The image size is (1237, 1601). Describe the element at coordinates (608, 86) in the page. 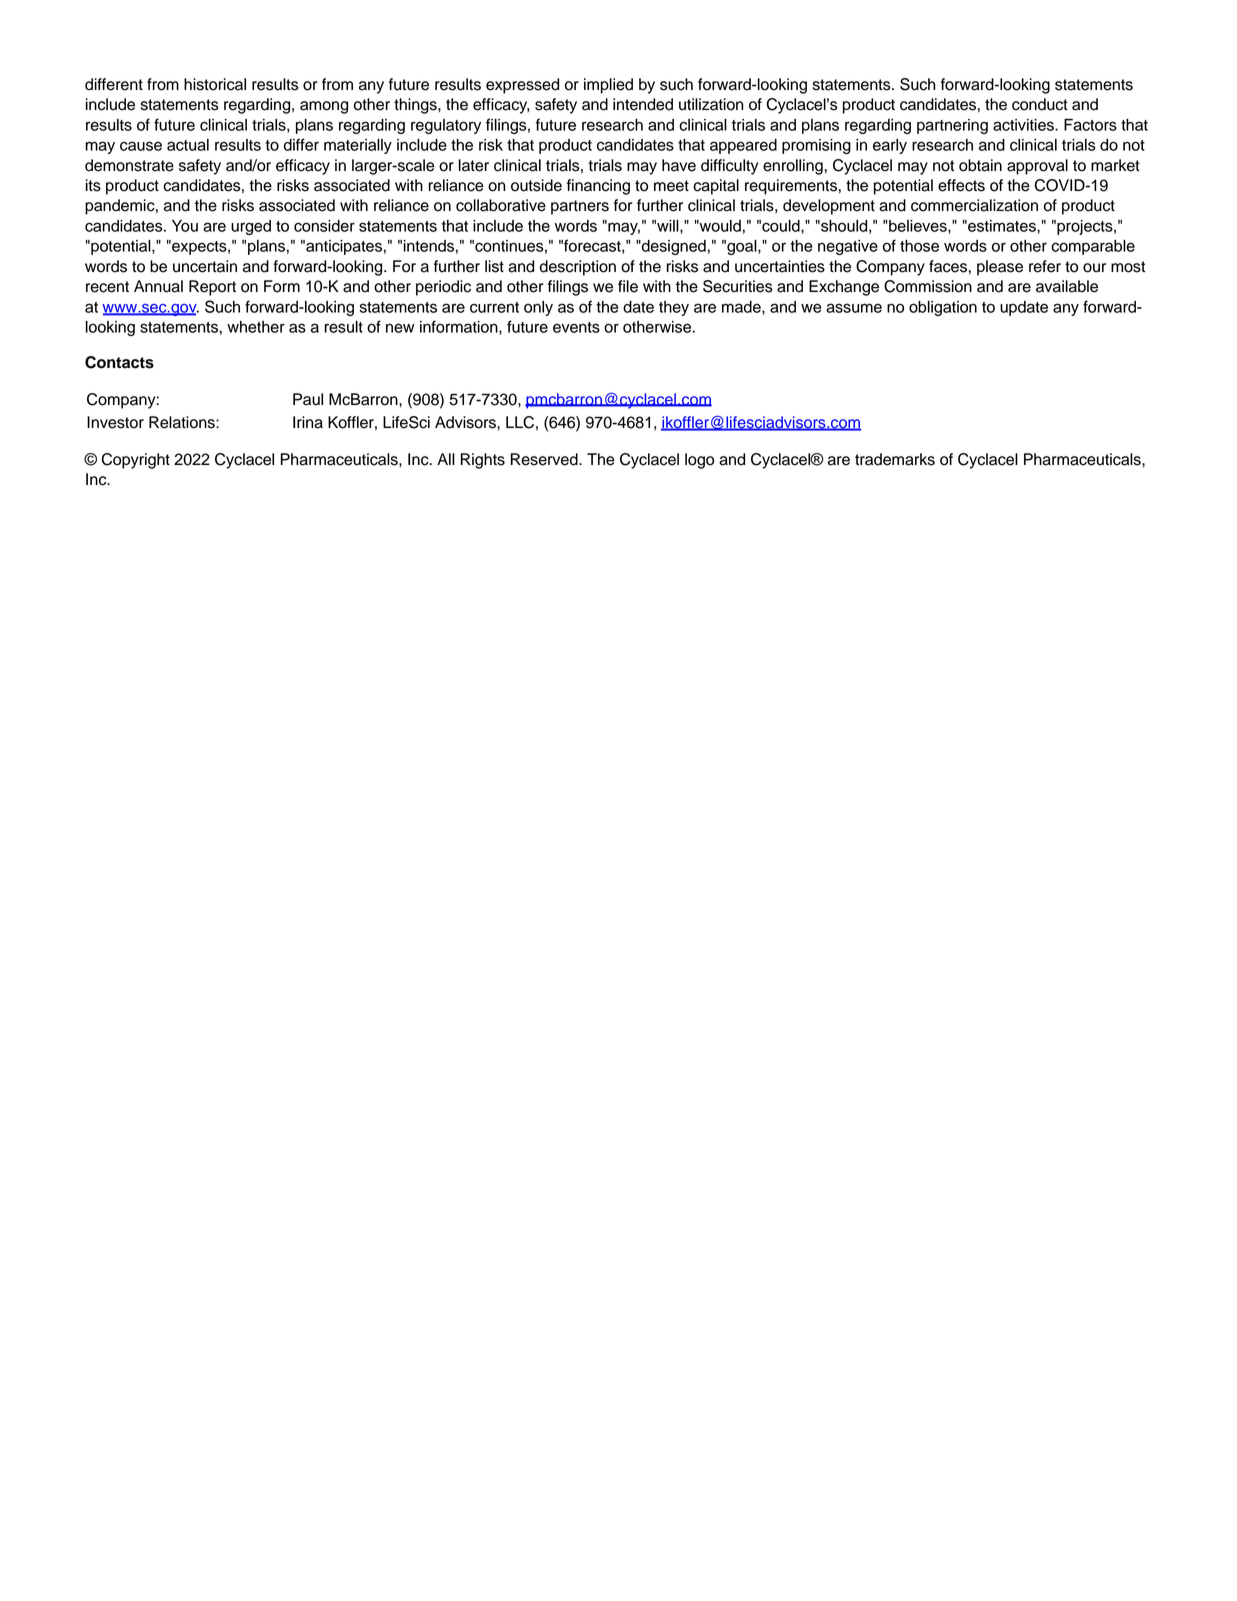

I see `implied` at that location.
